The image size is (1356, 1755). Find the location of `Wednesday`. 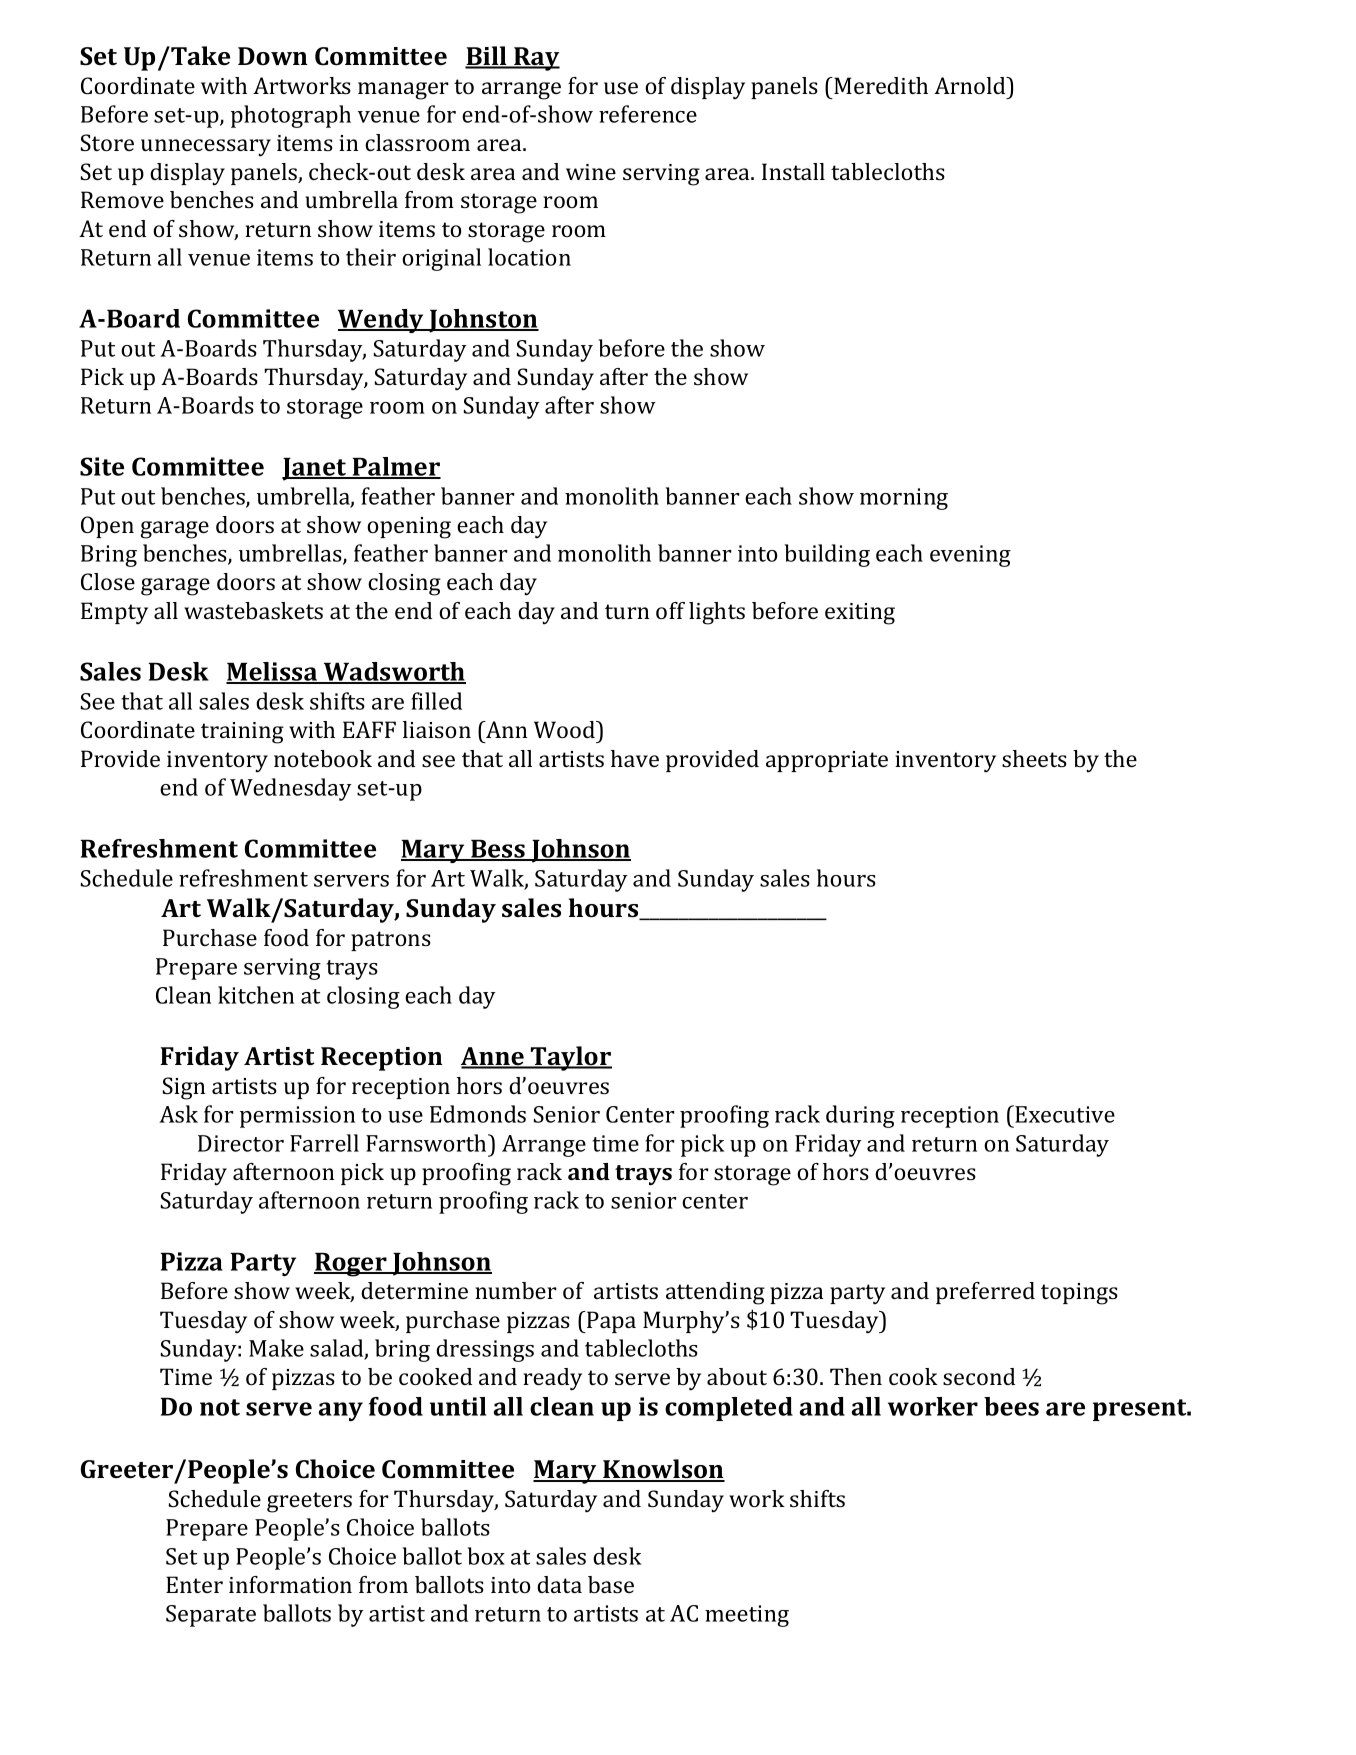

Wednesday is located at coordinates (291, 789).
